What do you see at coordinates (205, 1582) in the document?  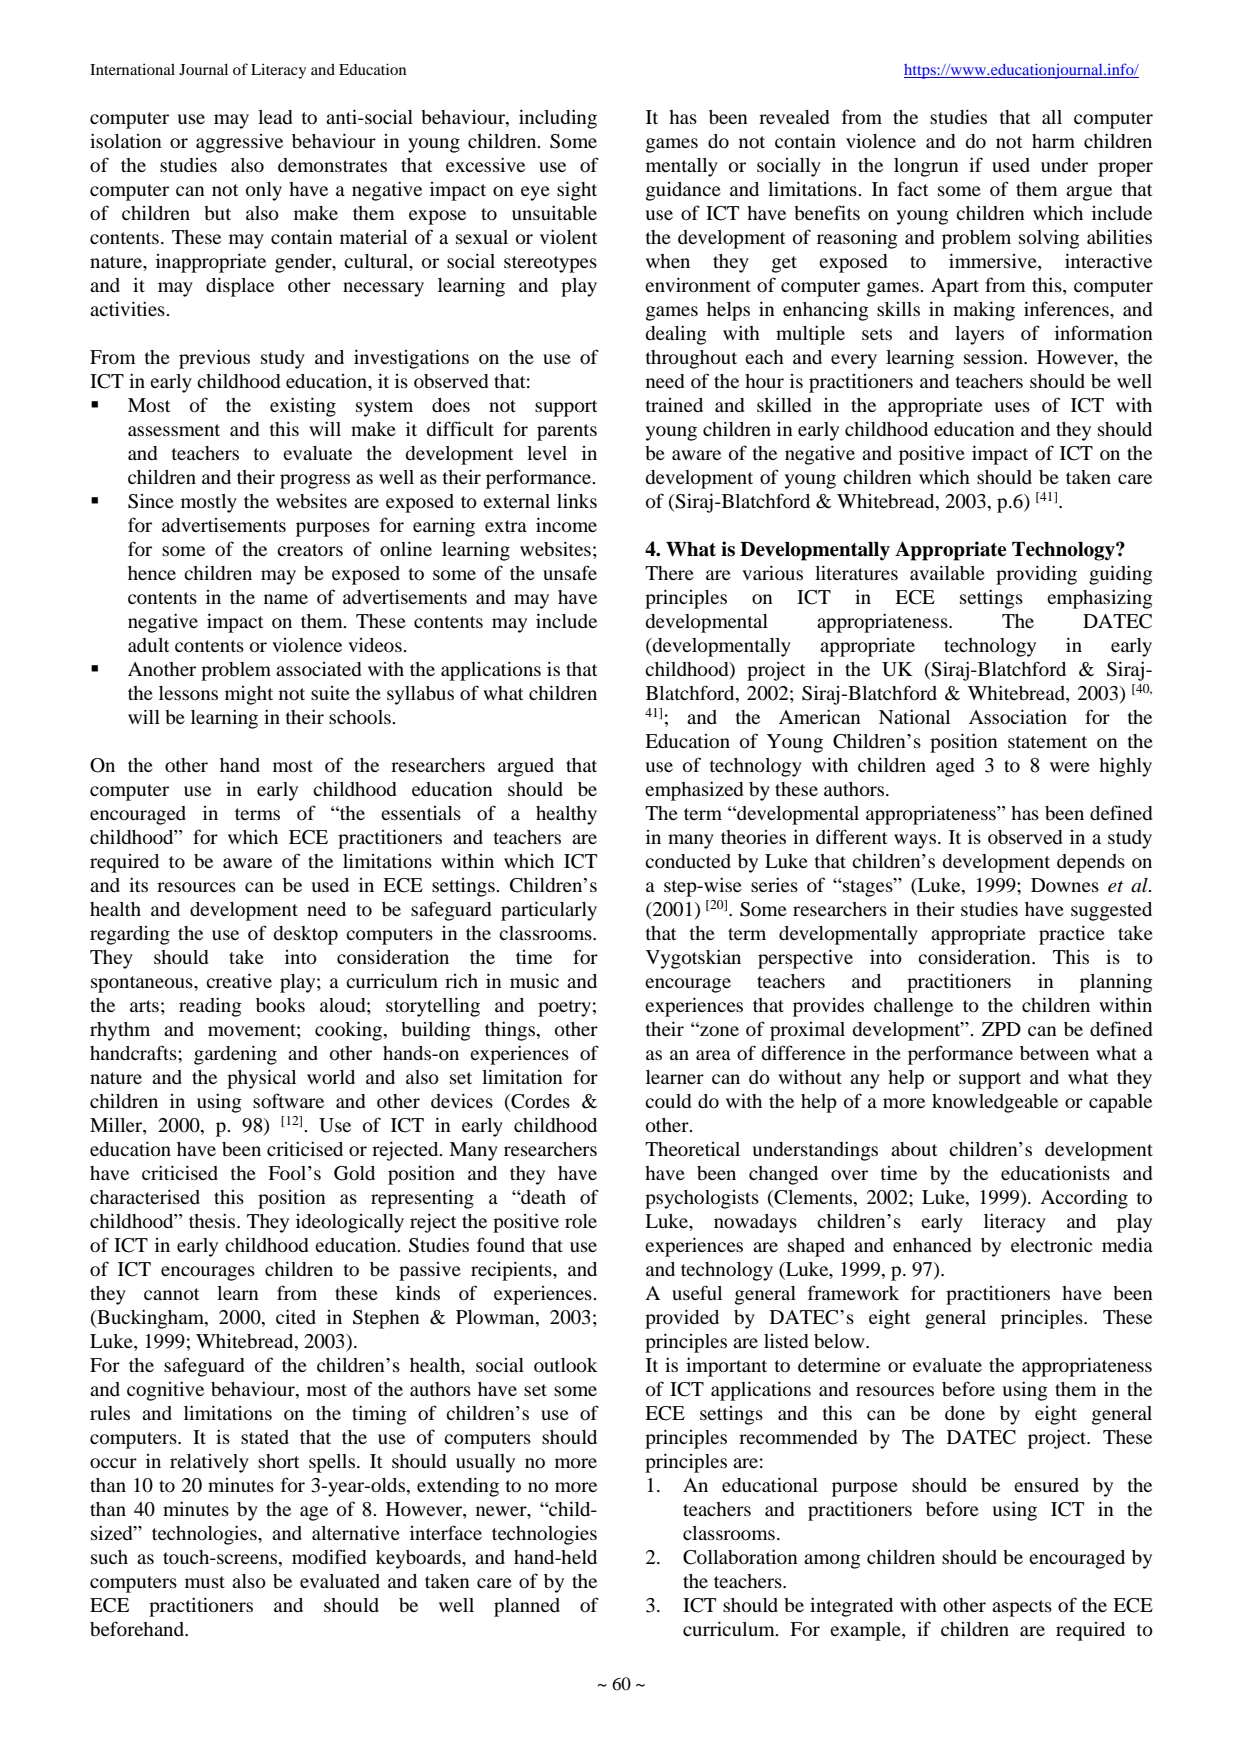 I see `must` at bounding box center [205, 1582].
